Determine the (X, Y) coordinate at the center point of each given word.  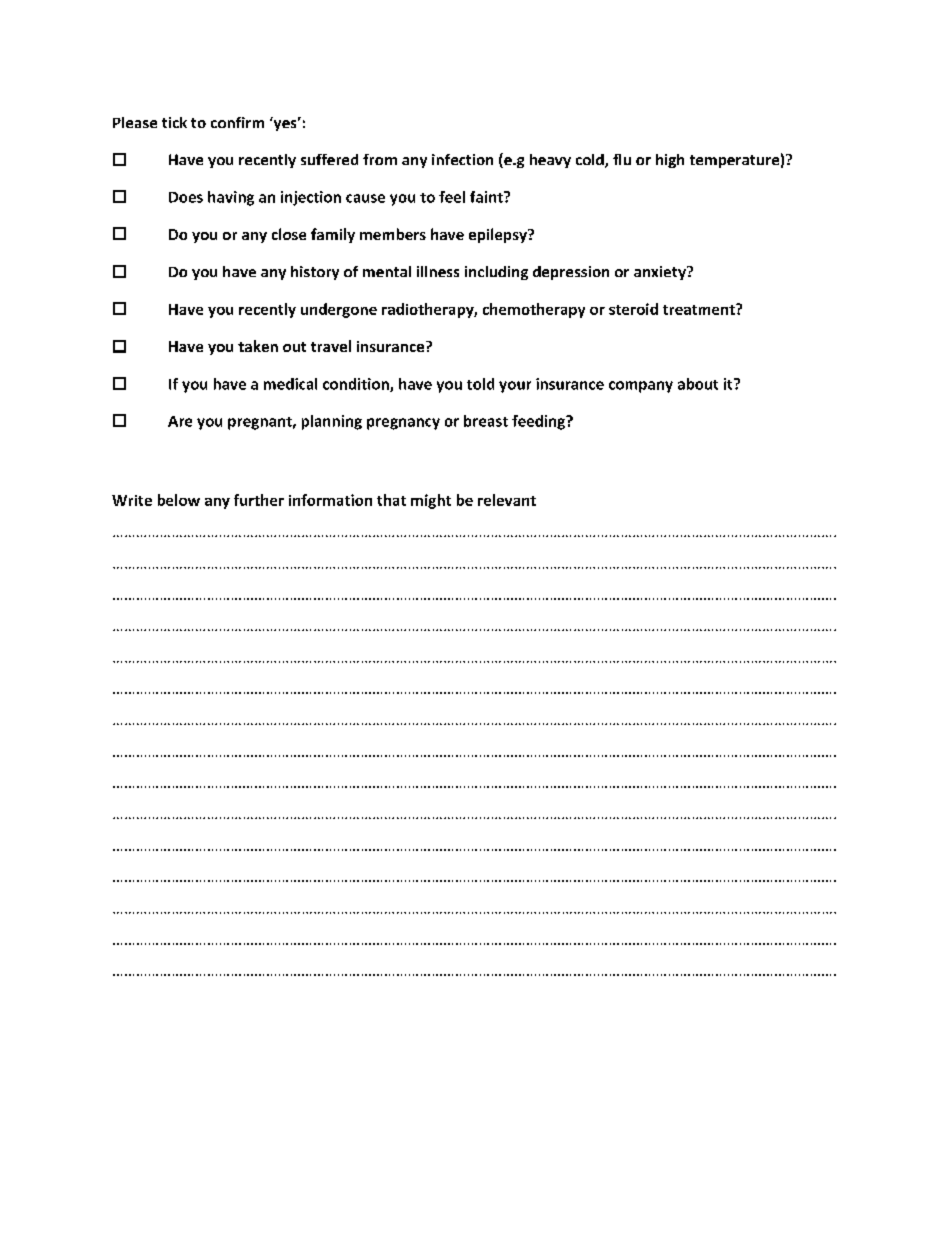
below (179, 500)
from (380, 159)
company (641, 387)
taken (258, 346)
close (289, 234)
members (393, 234)
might (431, 501)
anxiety (661, 273)
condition (357, 385)
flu (622, 159)
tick (174, 122)
